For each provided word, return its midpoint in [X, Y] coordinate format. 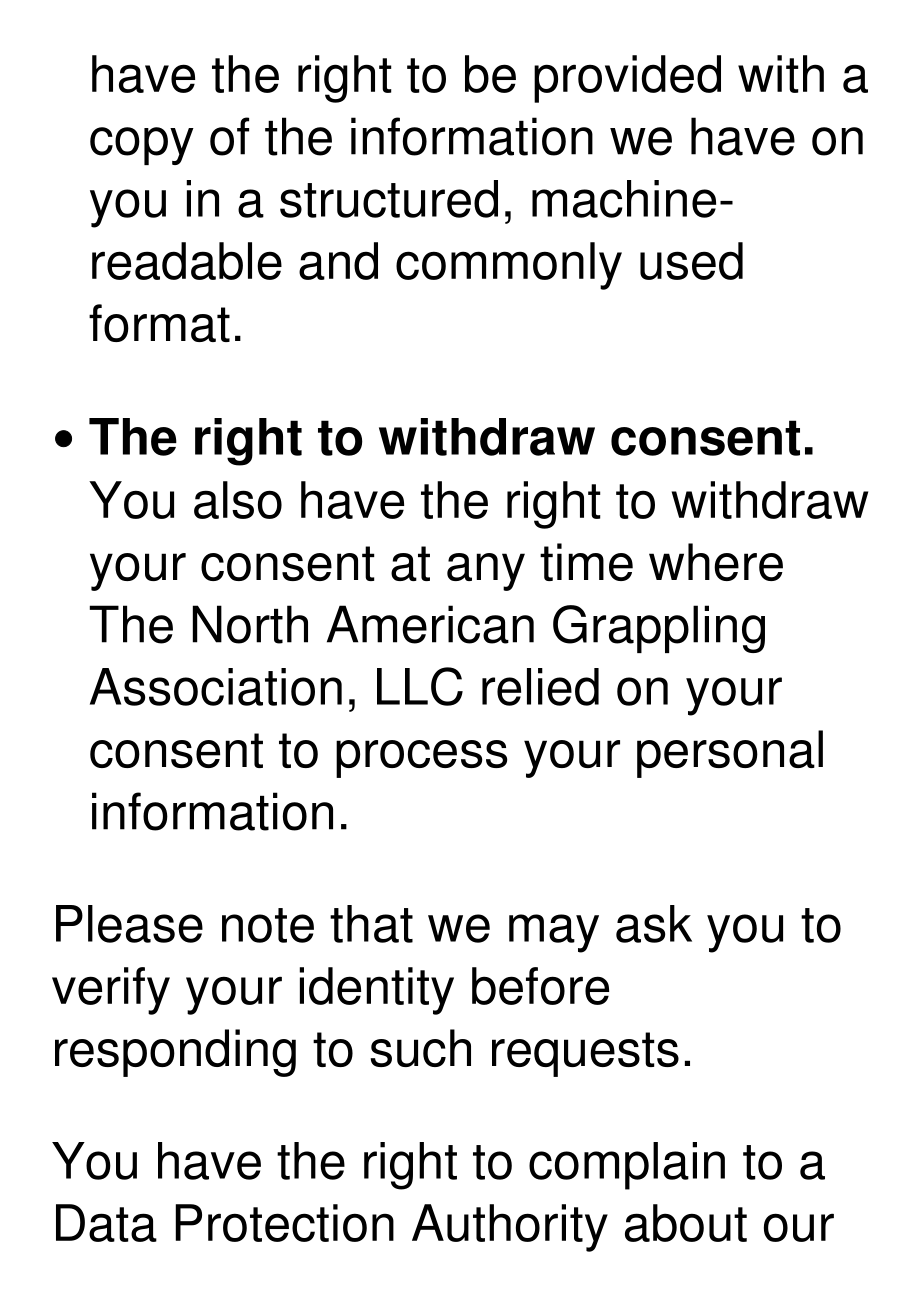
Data [106, 1223]
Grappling [659, 629]
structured [389, 199]
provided [627, 79]
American [430, 624]
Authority [510, 1228]
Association [216, 687]
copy [142, 146]
